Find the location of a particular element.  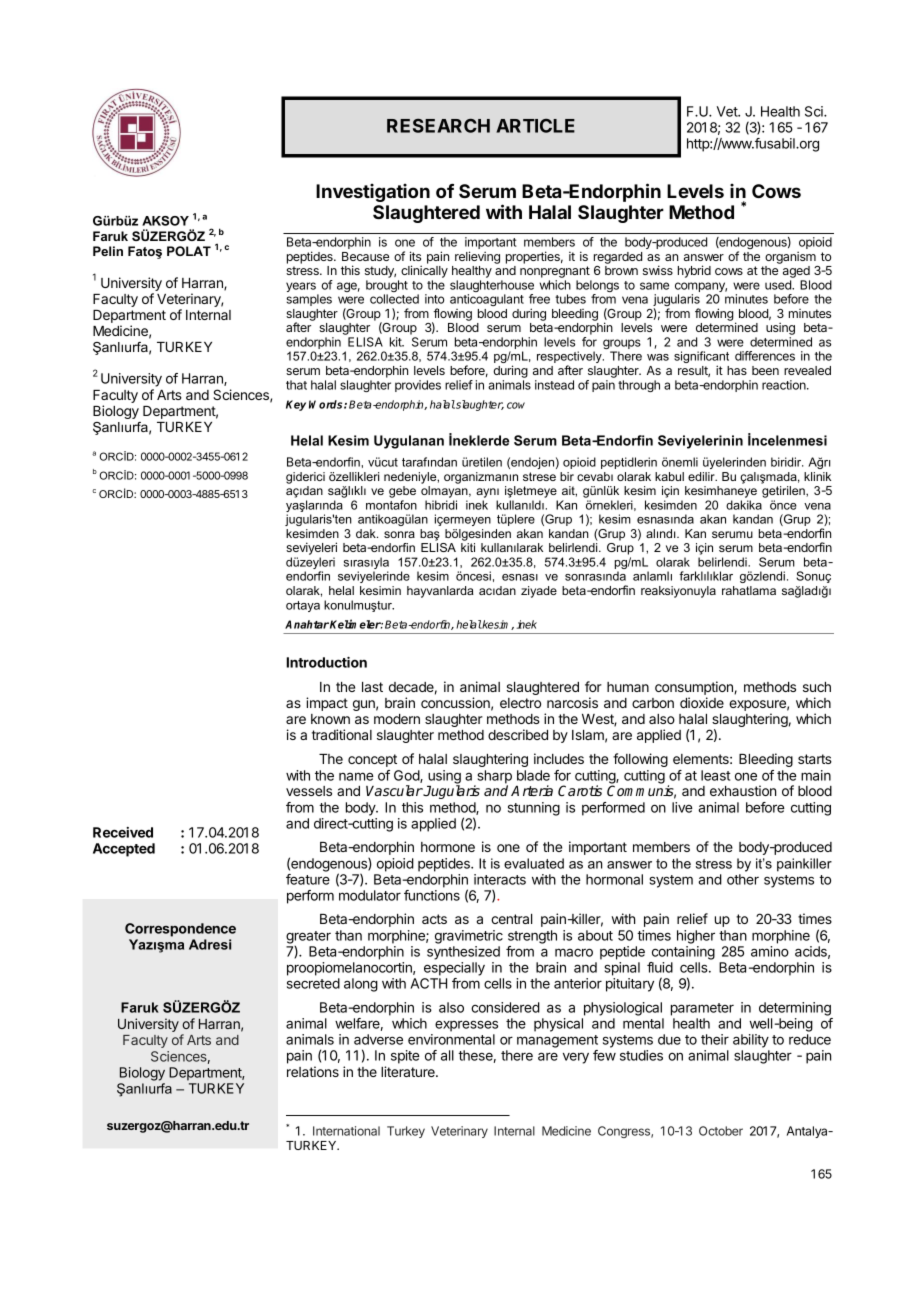

impact is located at coordinates (327, 704).
